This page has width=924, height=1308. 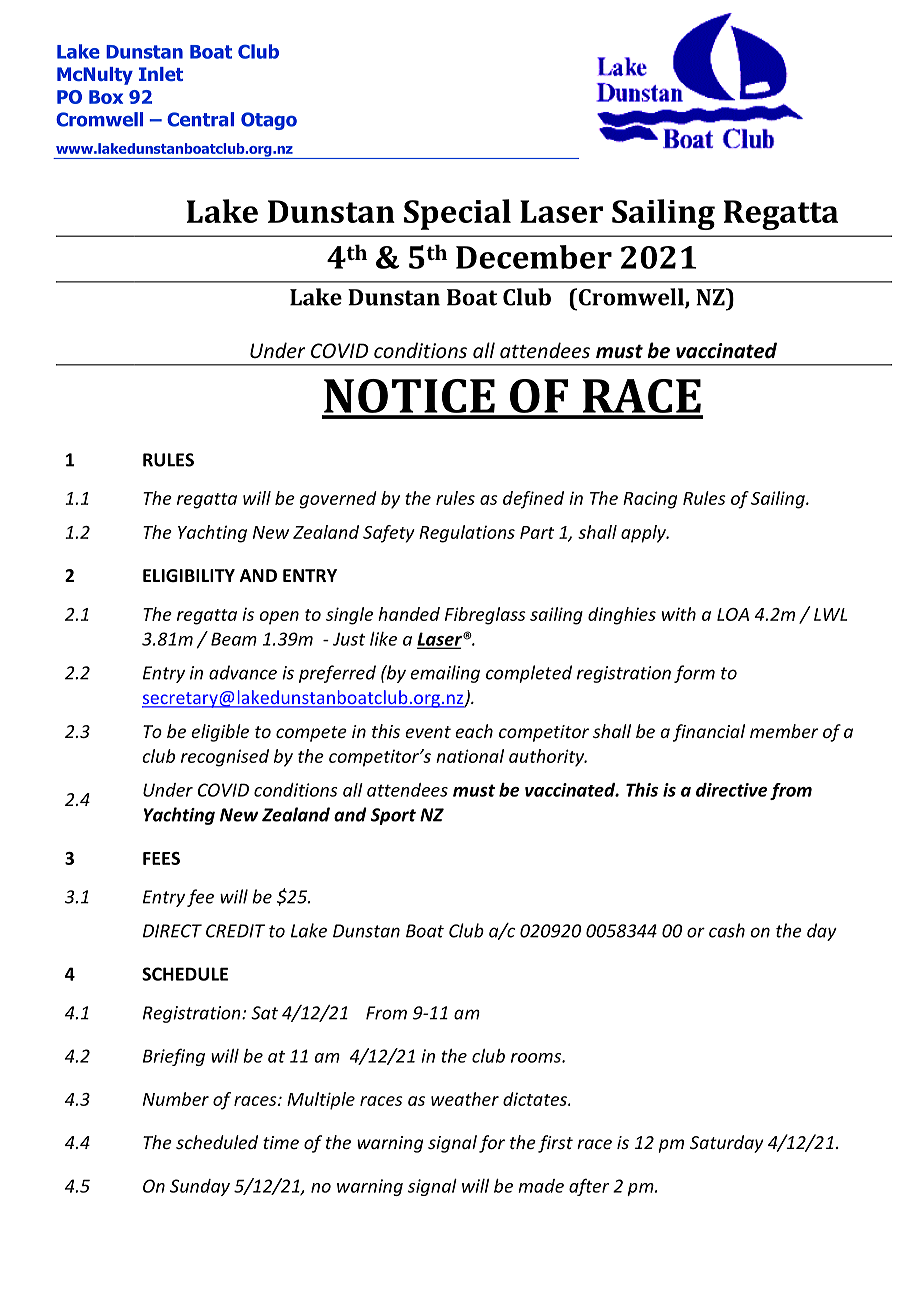 I want to click on Regulations, so click(x=467, y=534).
